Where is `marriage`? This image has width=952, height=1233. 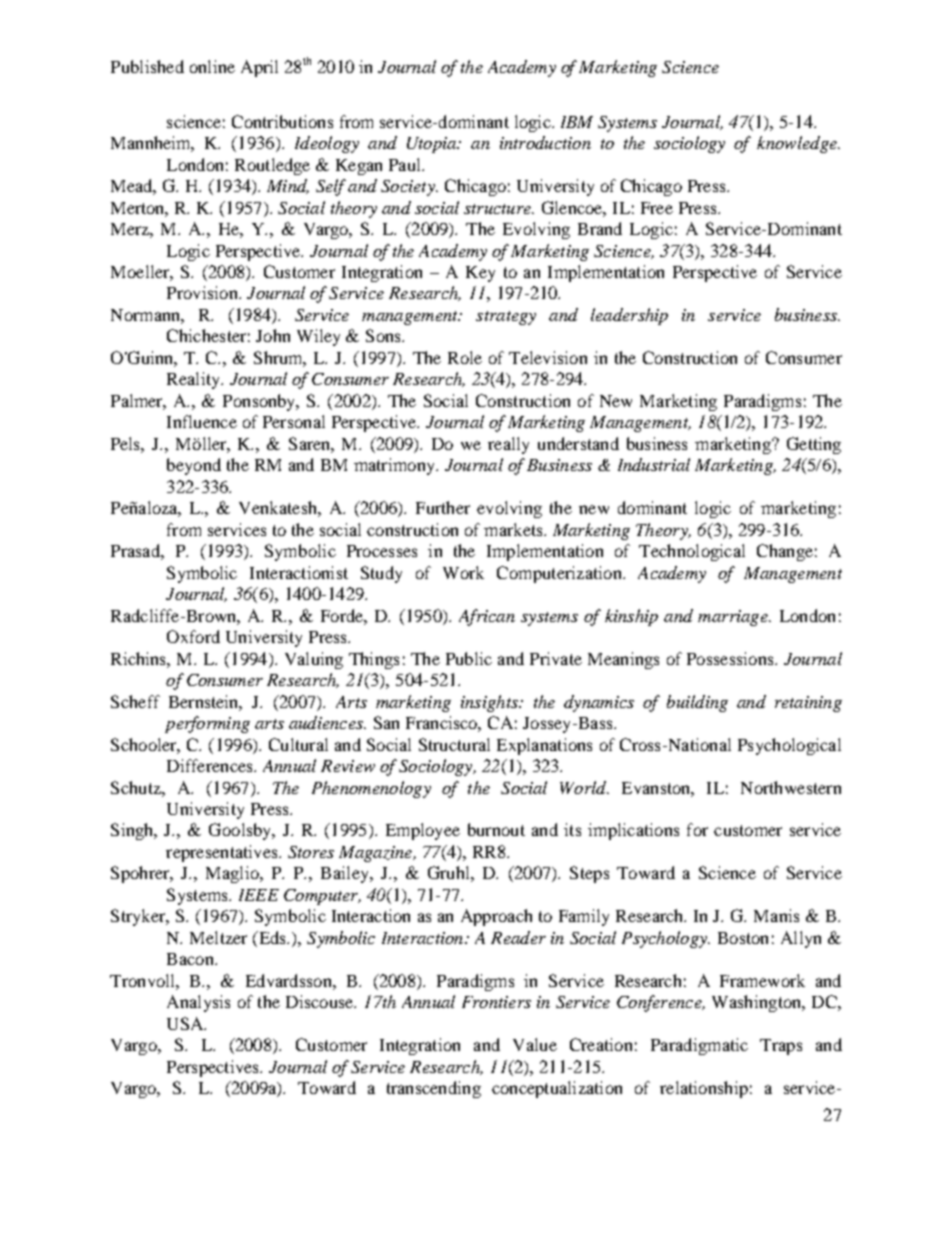
marriage is located at coordinates (734, 618).
